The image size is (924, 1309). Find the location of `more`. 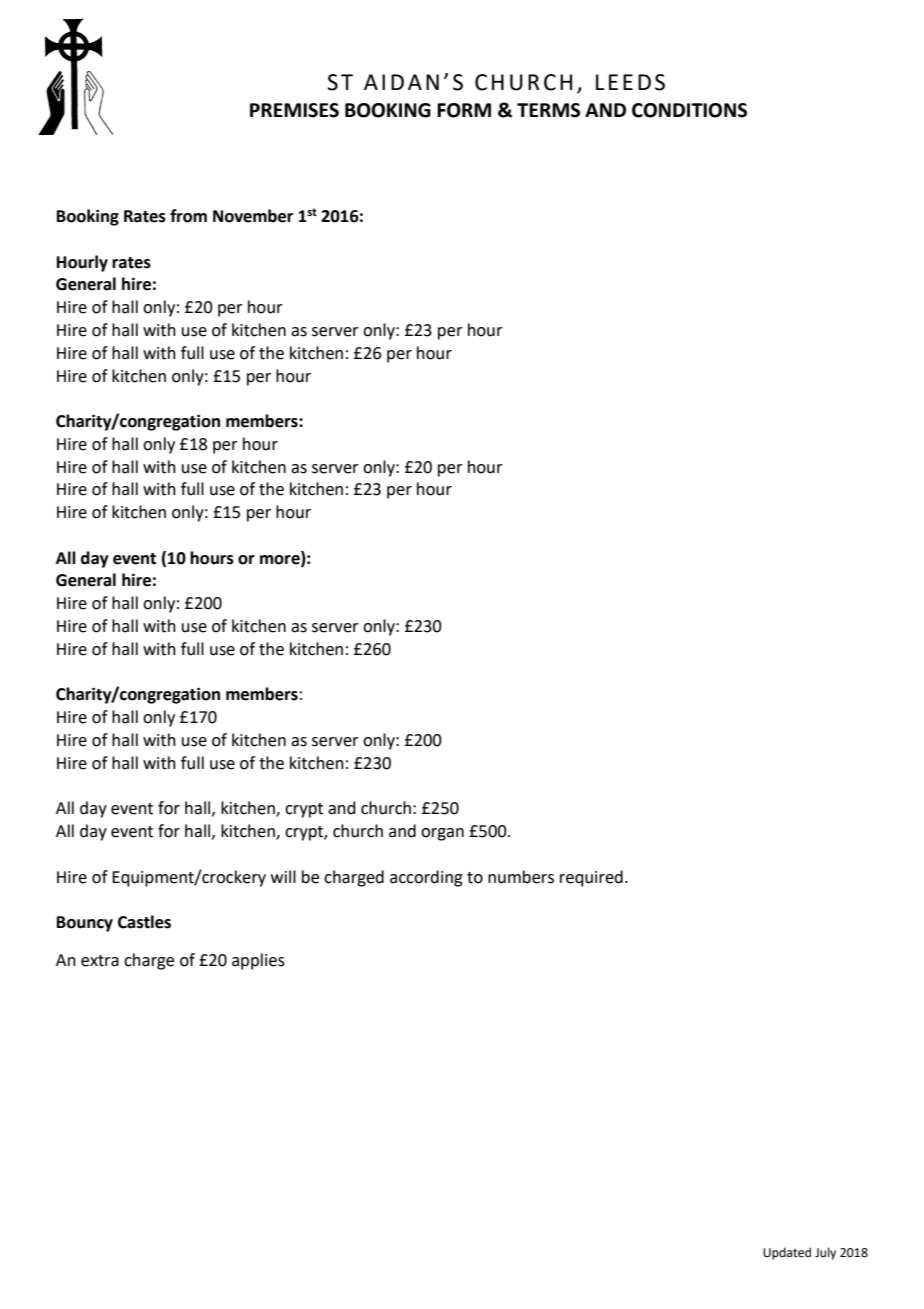

more is located at coordinates (281, 559).
